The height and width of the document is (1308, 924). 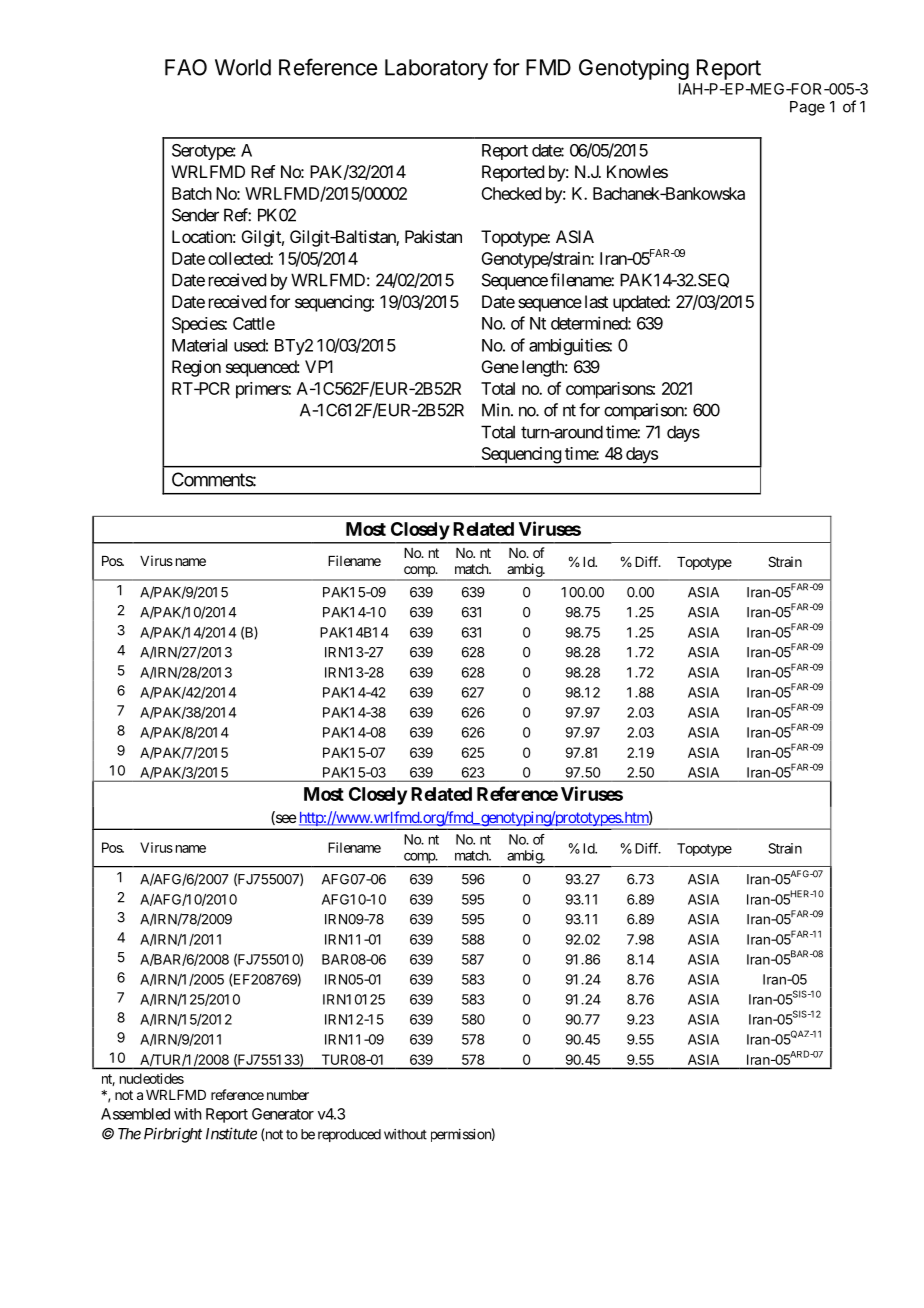 I want to click on number, so click(x=288, y=1095).
